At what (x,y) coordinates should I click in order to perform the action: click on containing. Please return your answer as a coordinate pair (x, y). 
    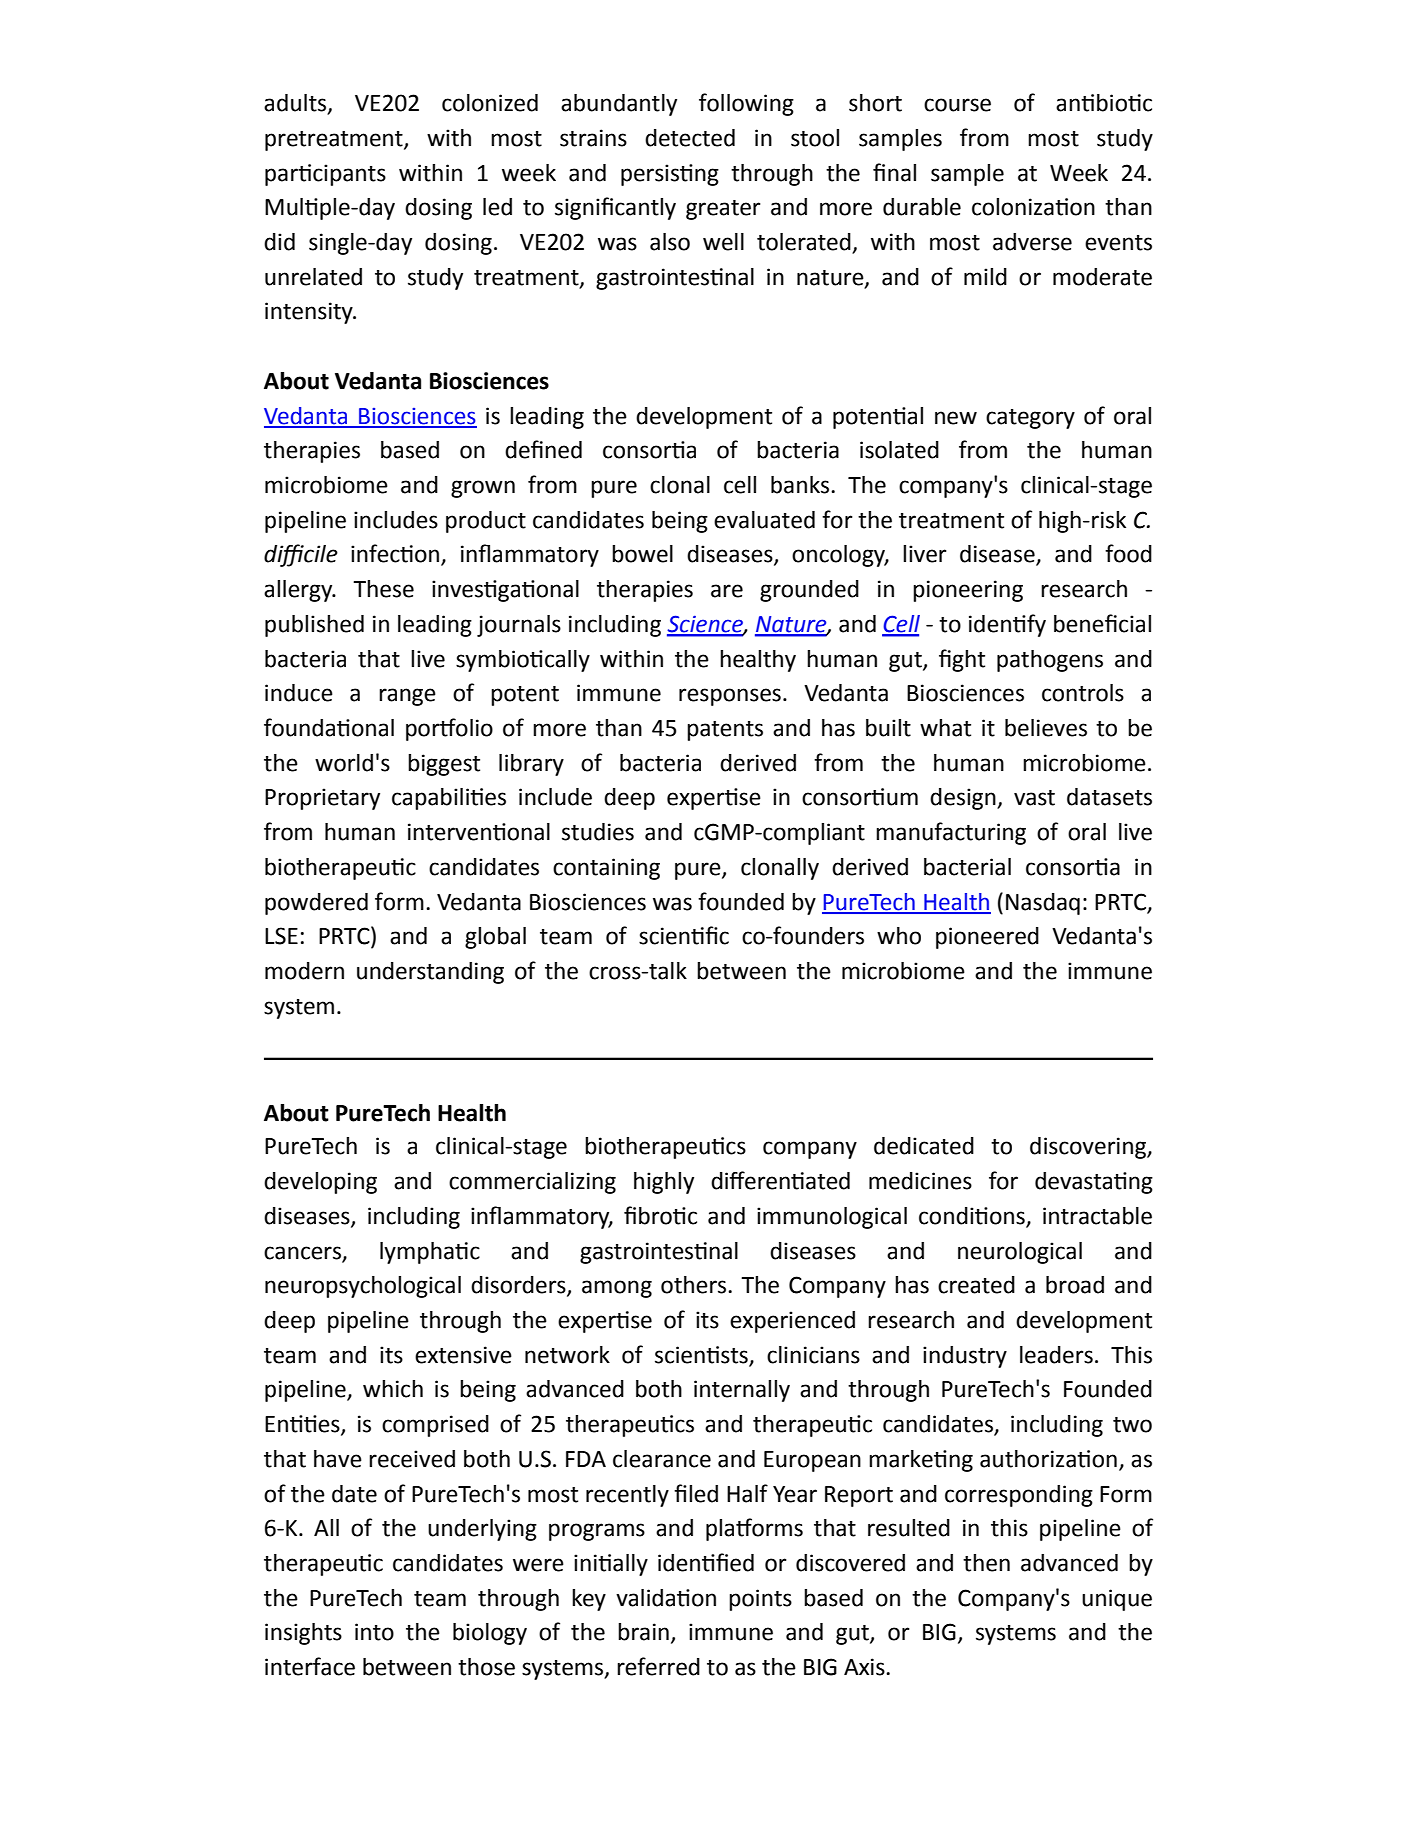
    Looking at the image, I should click on (606, 869).
